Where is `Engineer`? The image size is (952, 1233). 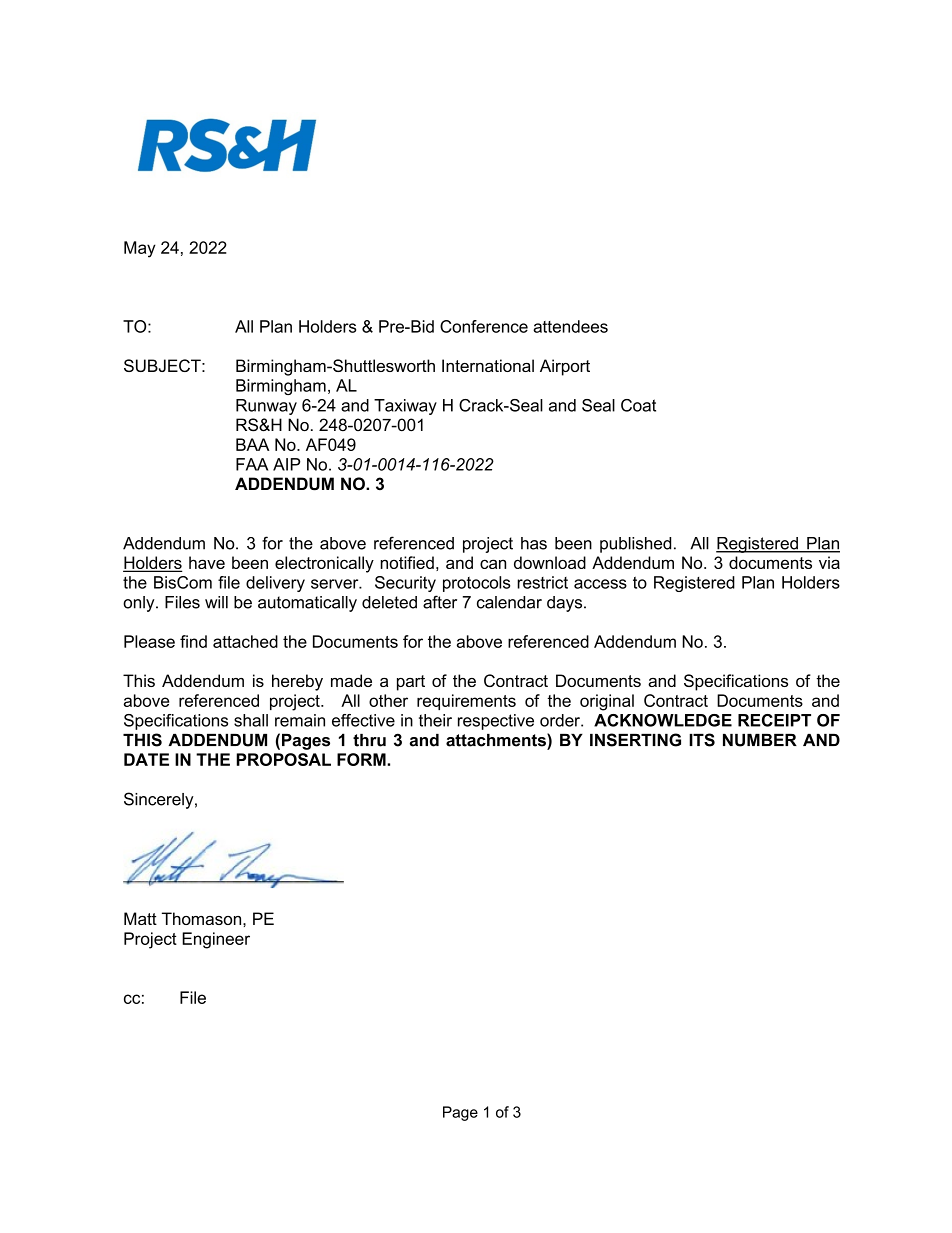
Engineer is located at coordinates (216, 940).
